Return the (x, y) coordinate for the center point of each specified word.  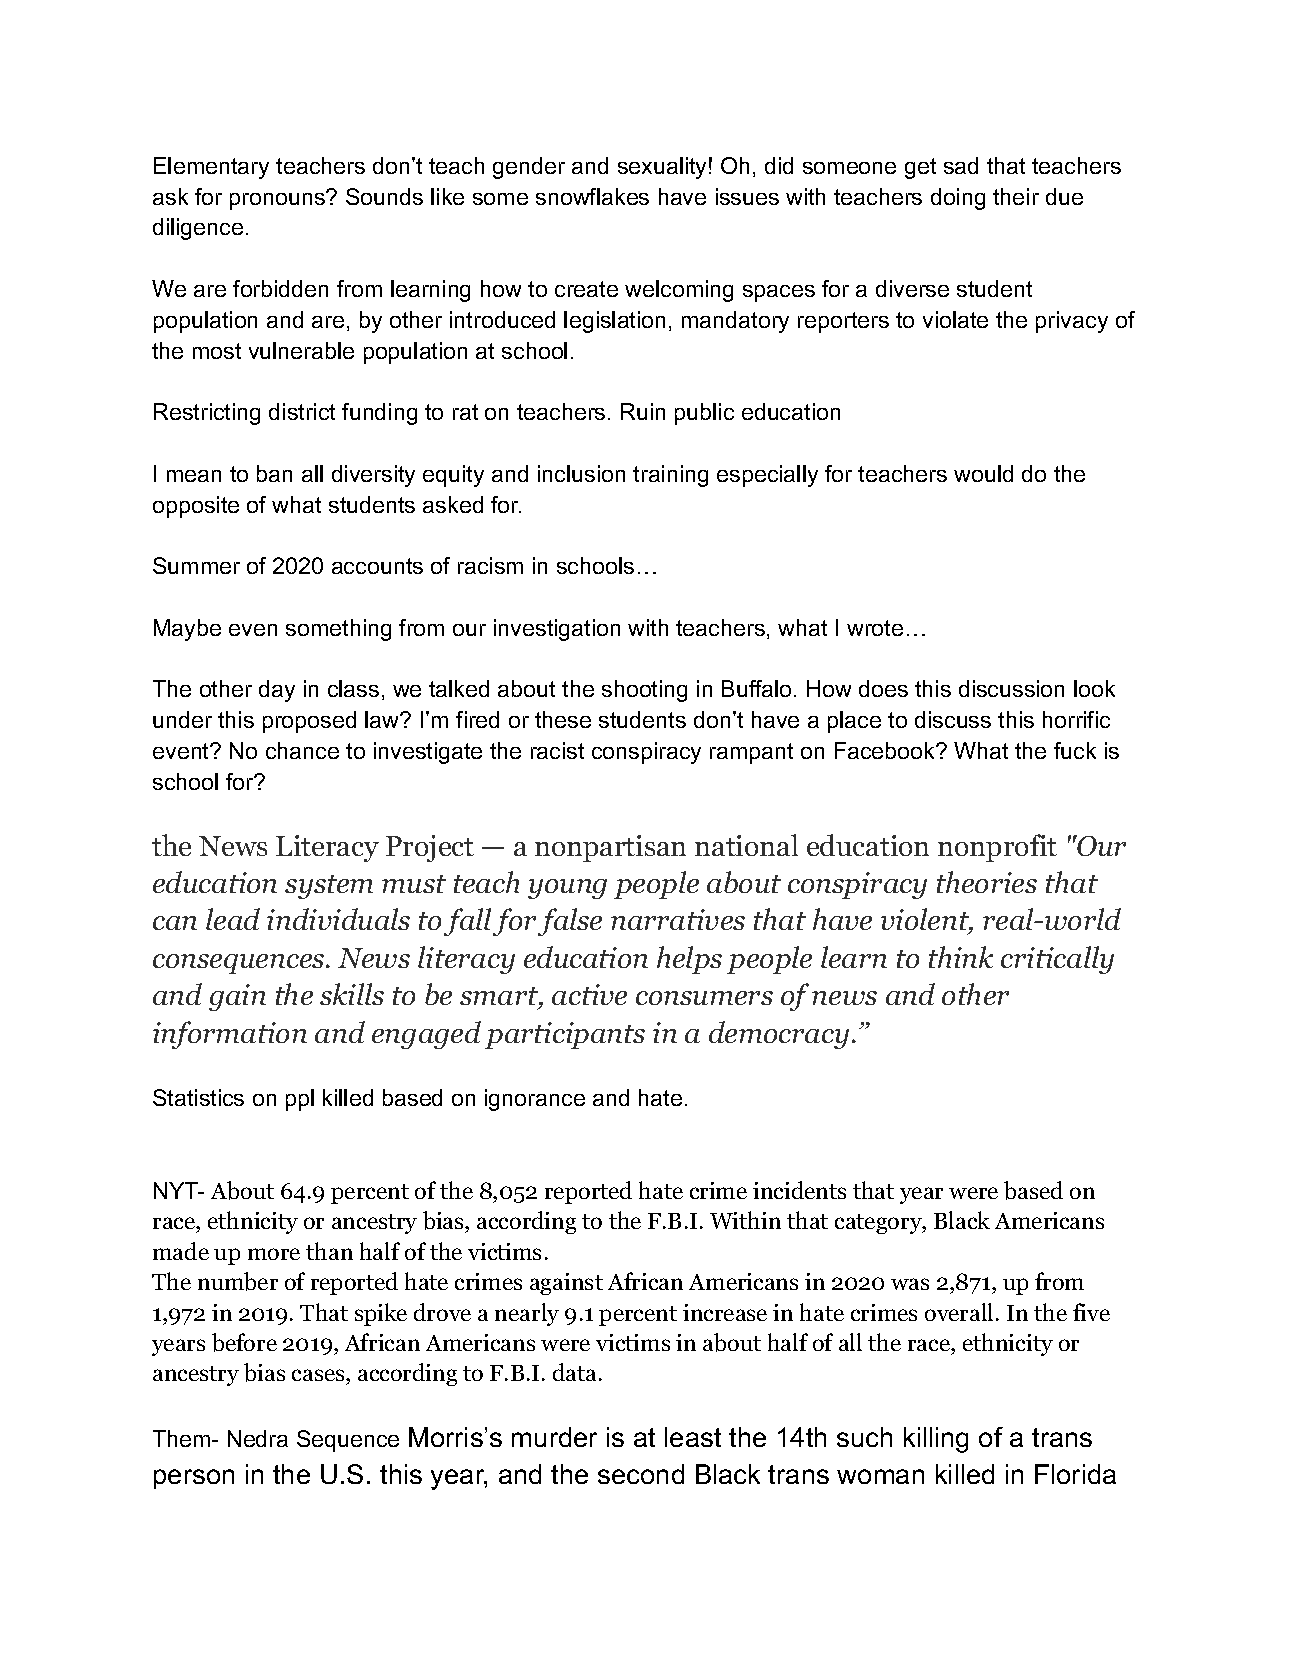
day (277, 691)
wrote (875, 628)
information (230, 1035)
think (961, 957)
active (589, 994)
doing (958, 199)
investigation (557, 630)
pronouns (278, 200)
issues (747, 196)
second (641, 1474)
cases (319, 1377)
